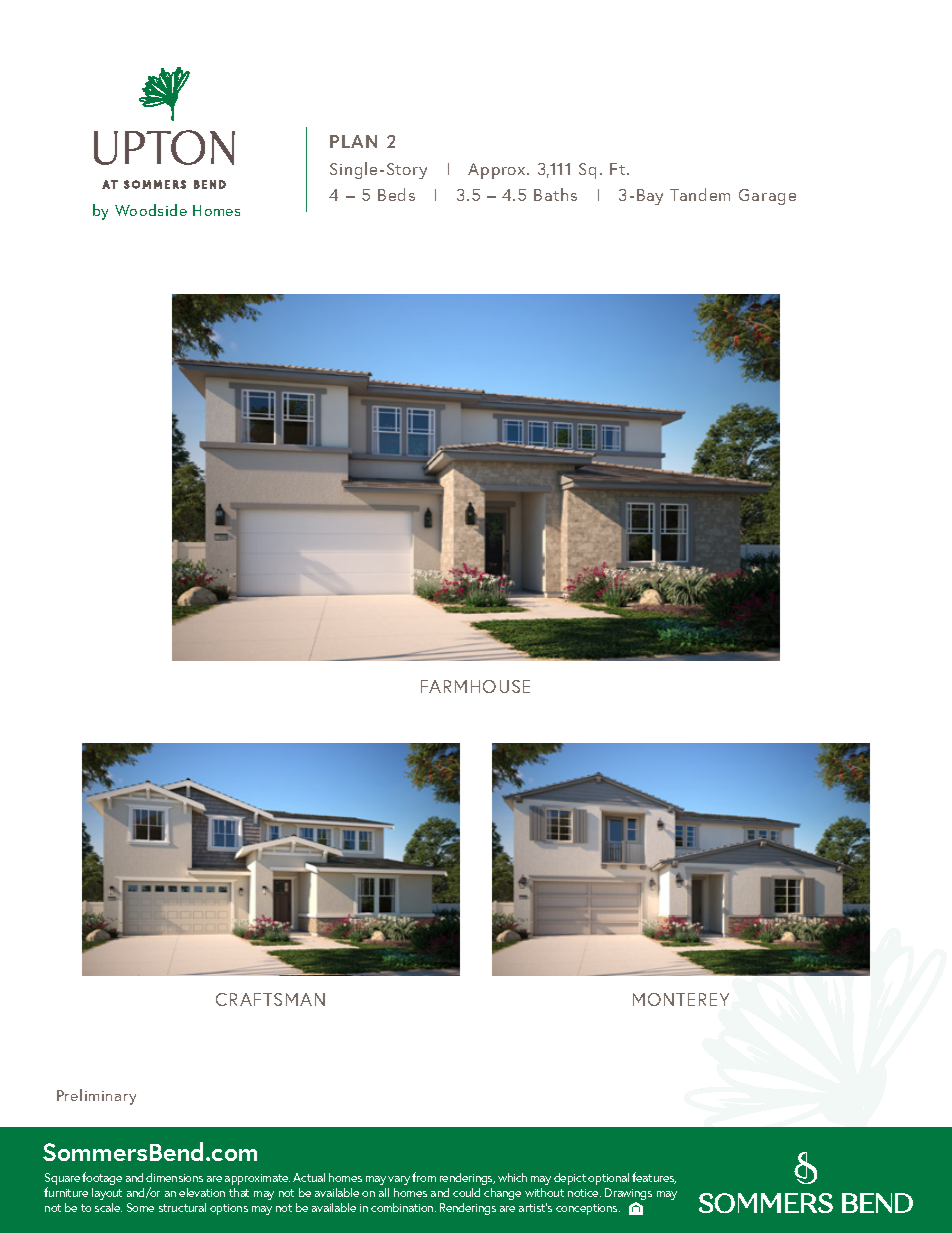 This screenshot has width=952, height=1233. Describe the element at coordinates (700, 194) in the screenshot. I see `Tandem` at that location.
